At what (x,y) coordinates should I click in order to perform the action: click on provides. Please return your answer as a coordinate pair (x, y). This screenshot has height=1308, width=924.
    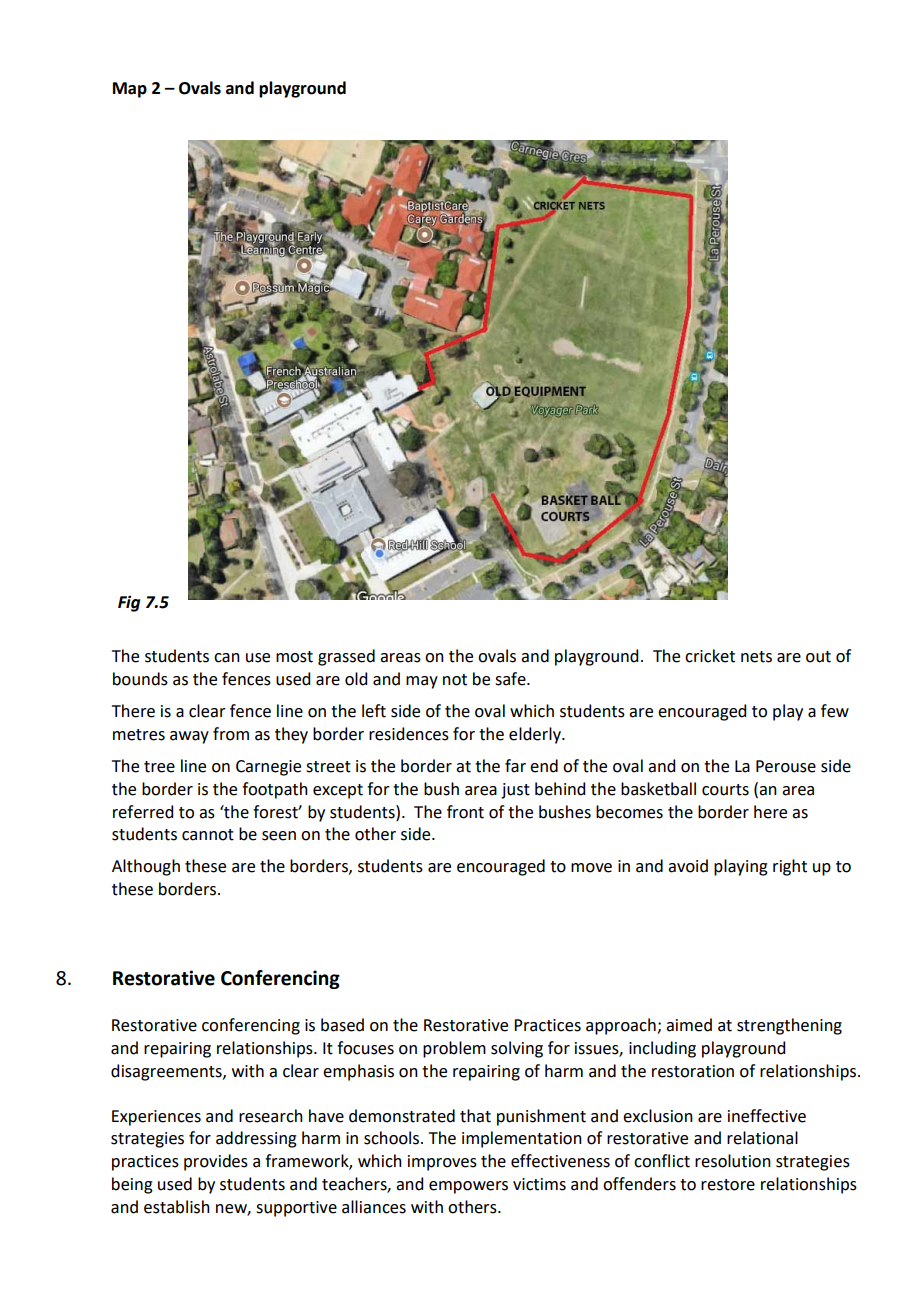
    Looking at the image, I should click on (216, 1162).
